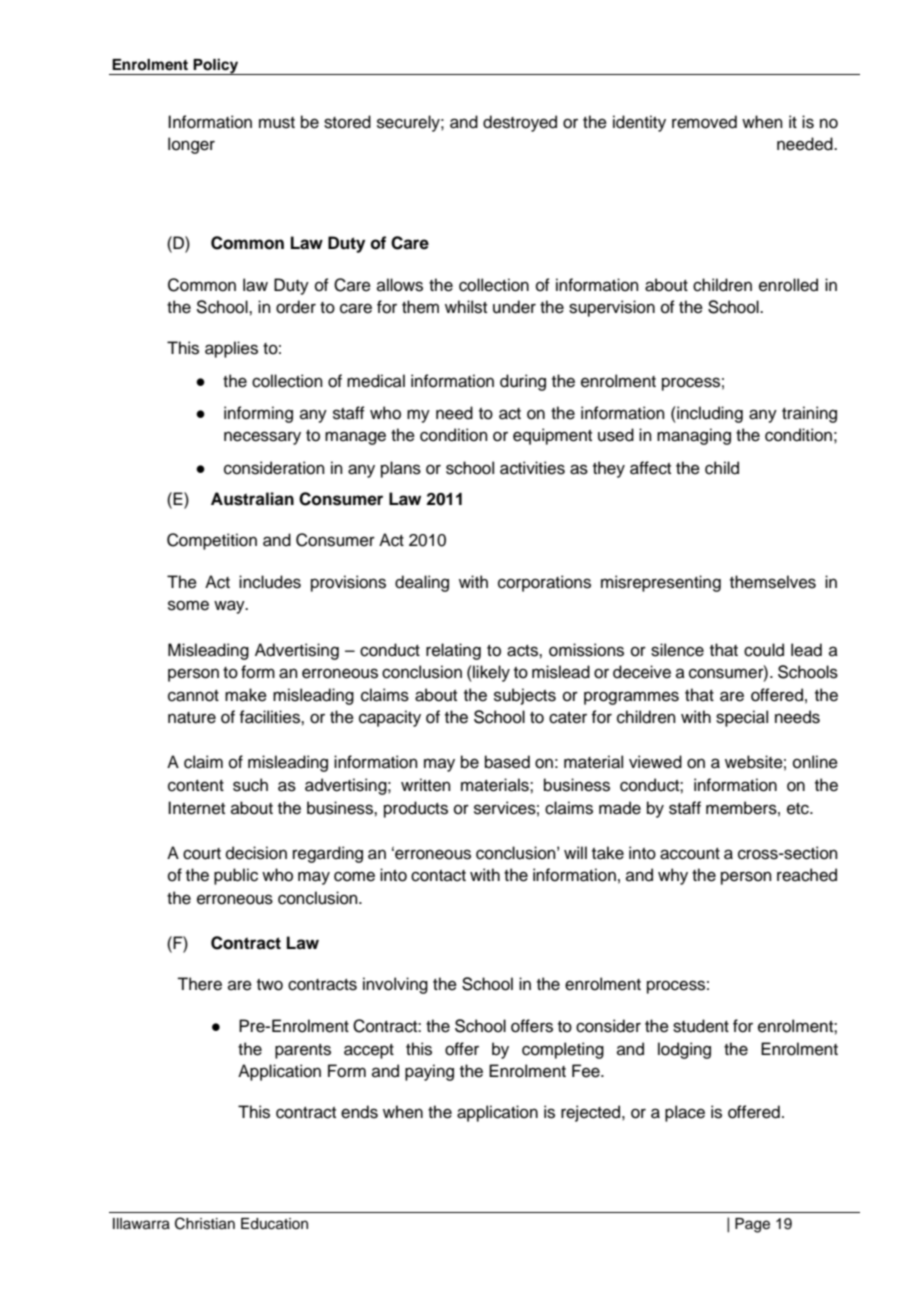 Image resolution: width=924 pixels, height=1308 pixels. Describe the element at coordinates (694, 436) in the screenshot. I see `managing` at that location.
